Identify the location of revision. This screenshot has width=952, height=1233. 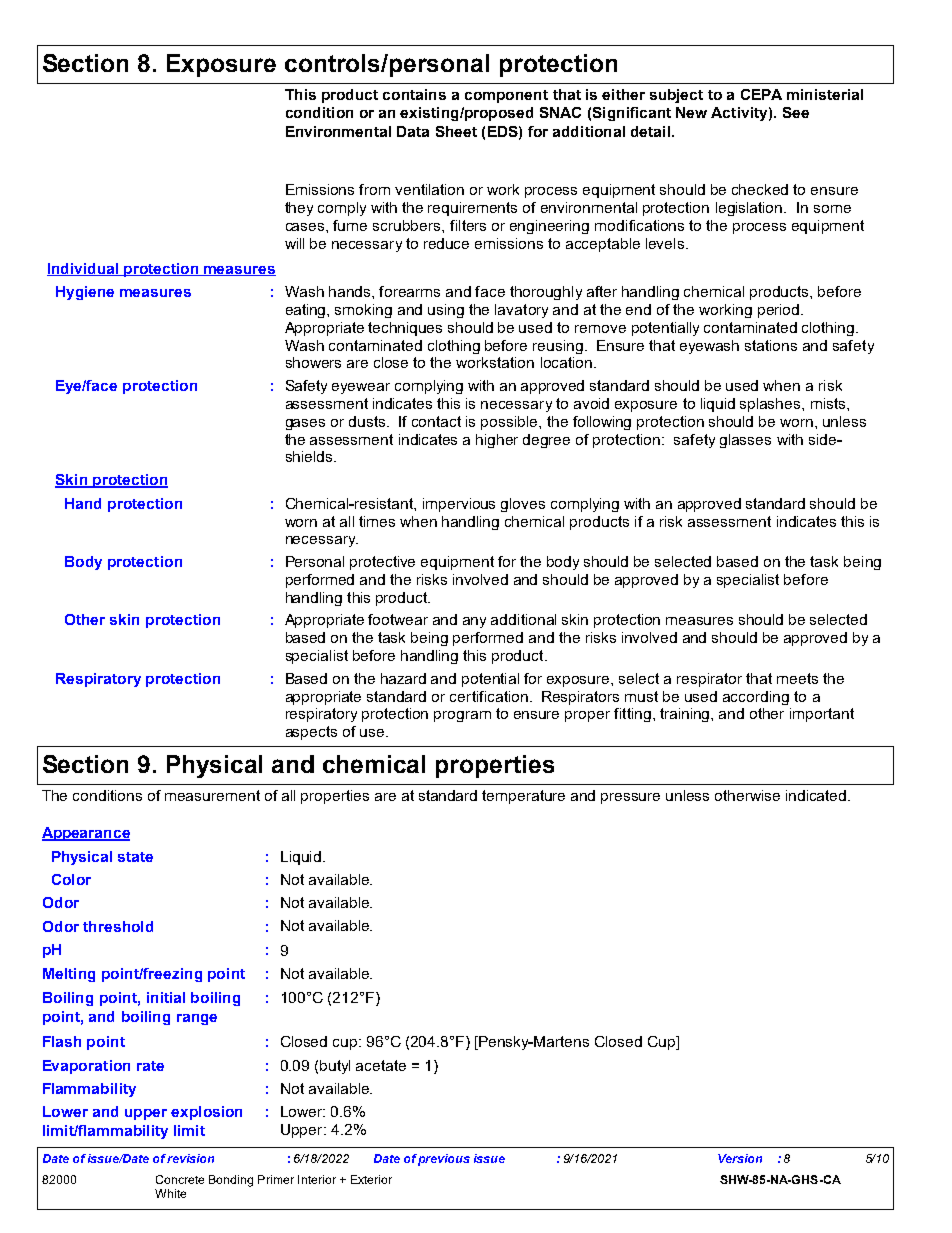
(190, 1158).
